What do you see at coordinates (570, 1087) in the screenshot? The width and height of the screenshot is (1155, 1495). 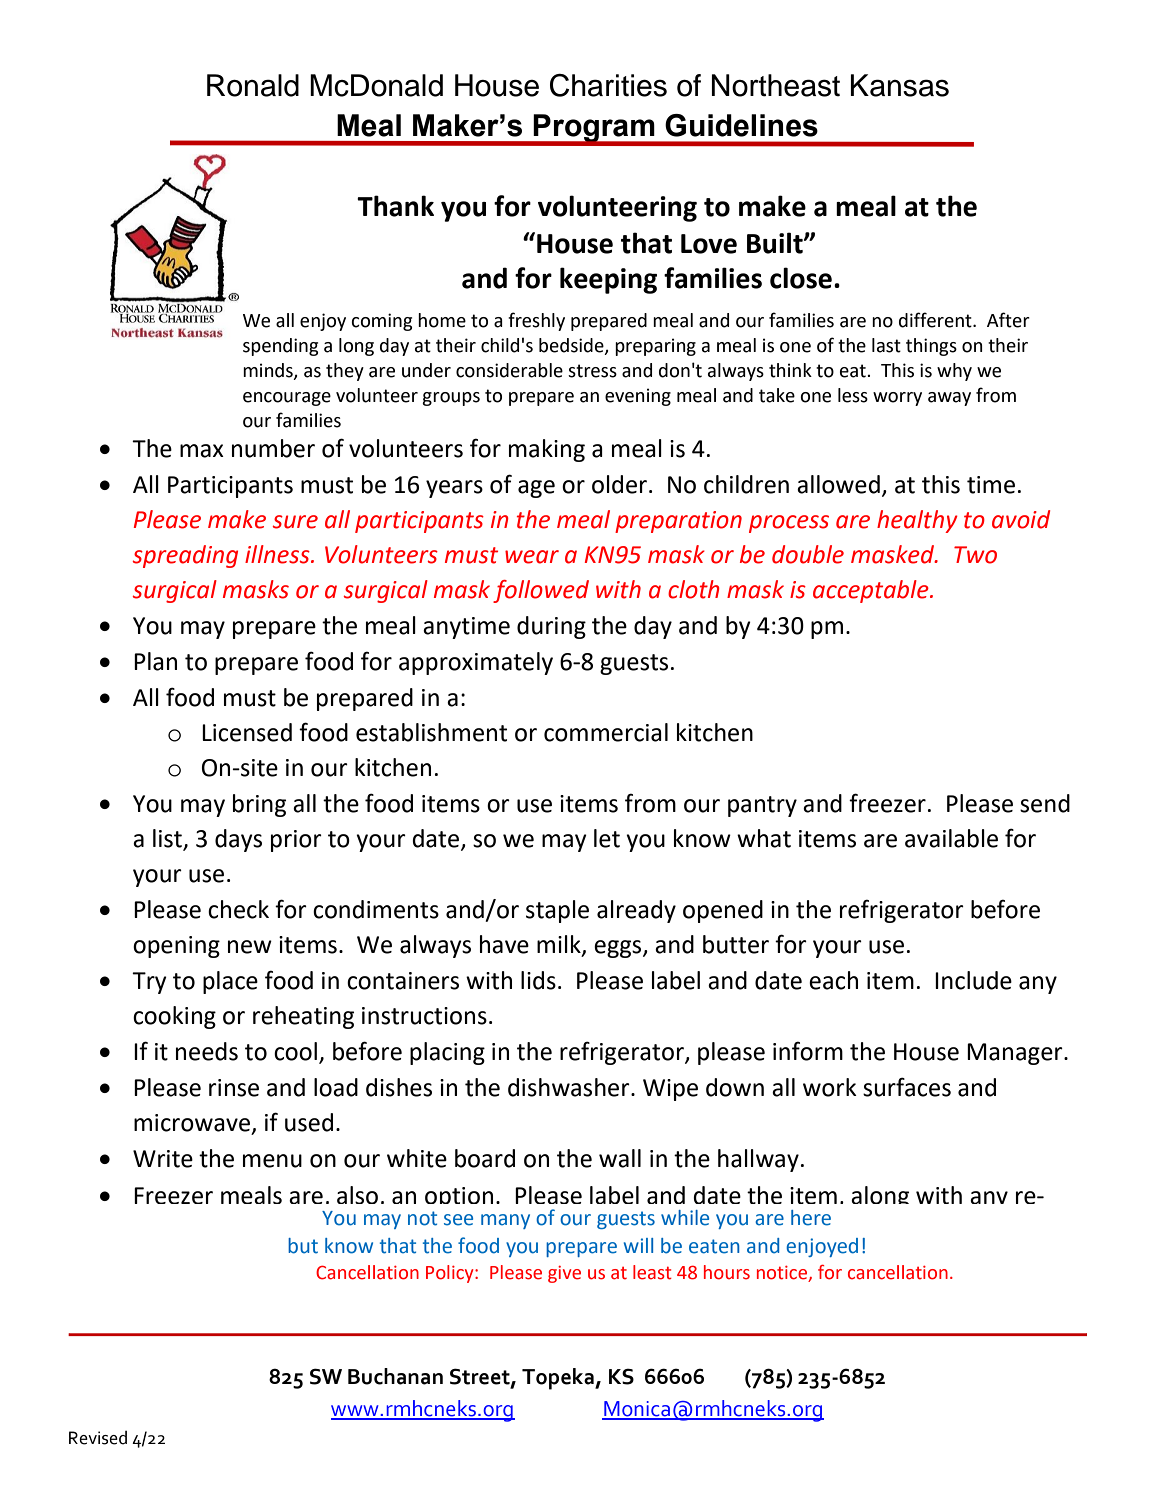 I see `dishwasher` at bounding box center [570, 1087].
